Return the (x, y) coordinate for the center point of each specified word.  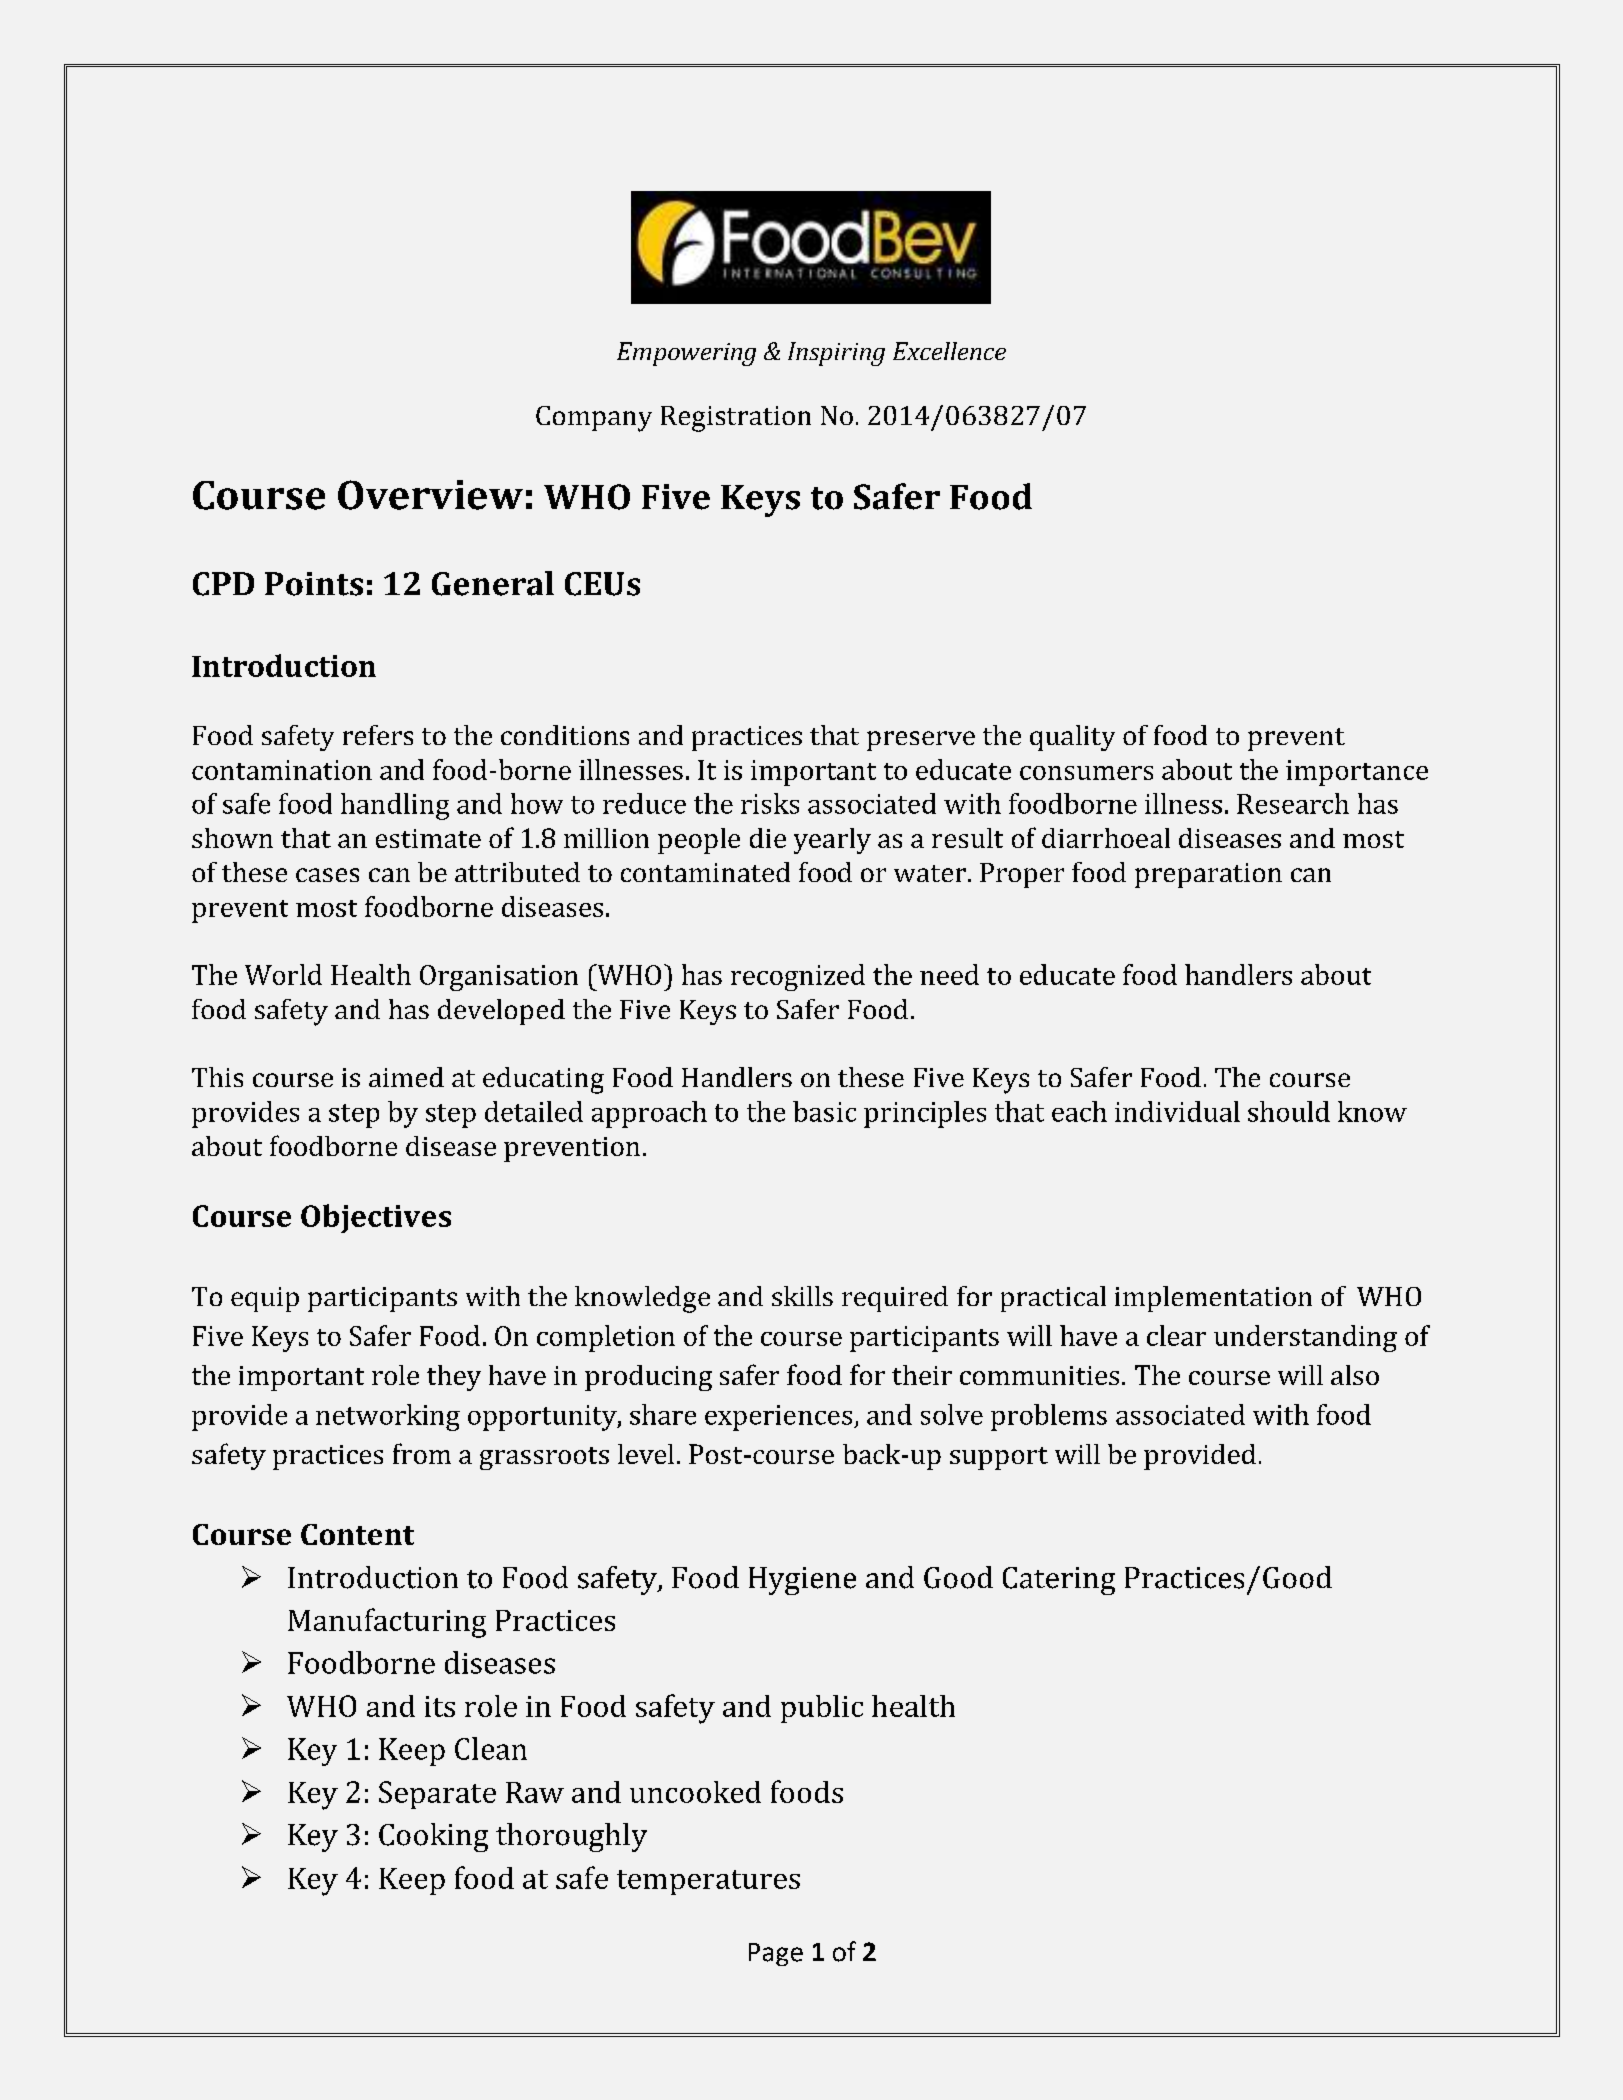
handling (395, 806)
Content (357, 1534)
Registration (736, 419)
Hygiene (802, 1581)
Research (1293, 803)
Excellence (949, 351)
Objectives (376, 1218)
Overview (430, 495)
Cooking (433, 1837)
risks (770, 803)
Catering (1059, 1581)
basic (824, 1111)
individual (1177, 1111)
